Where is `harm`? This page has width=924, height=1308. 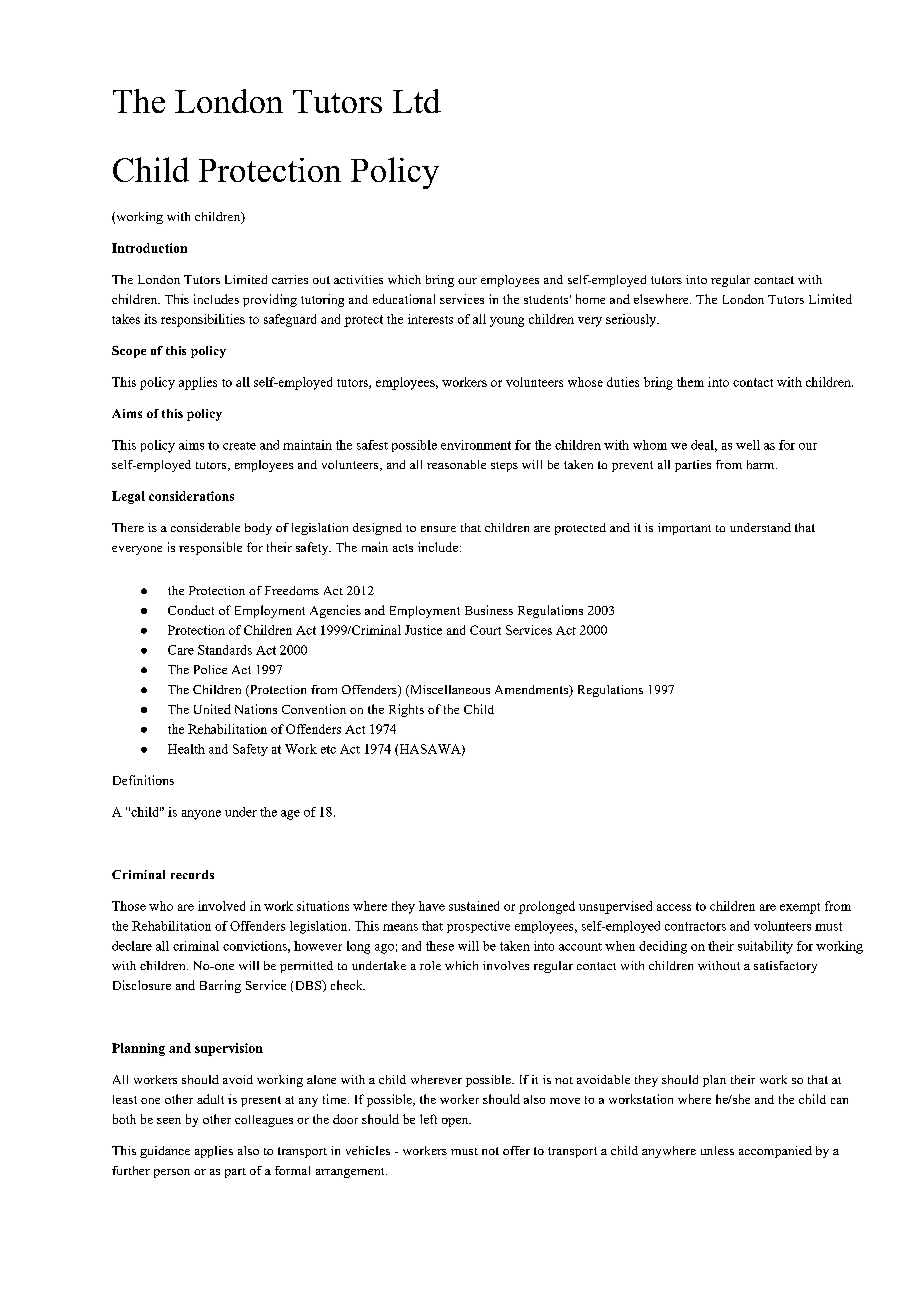 harm is located at coordinates (760, 464).
